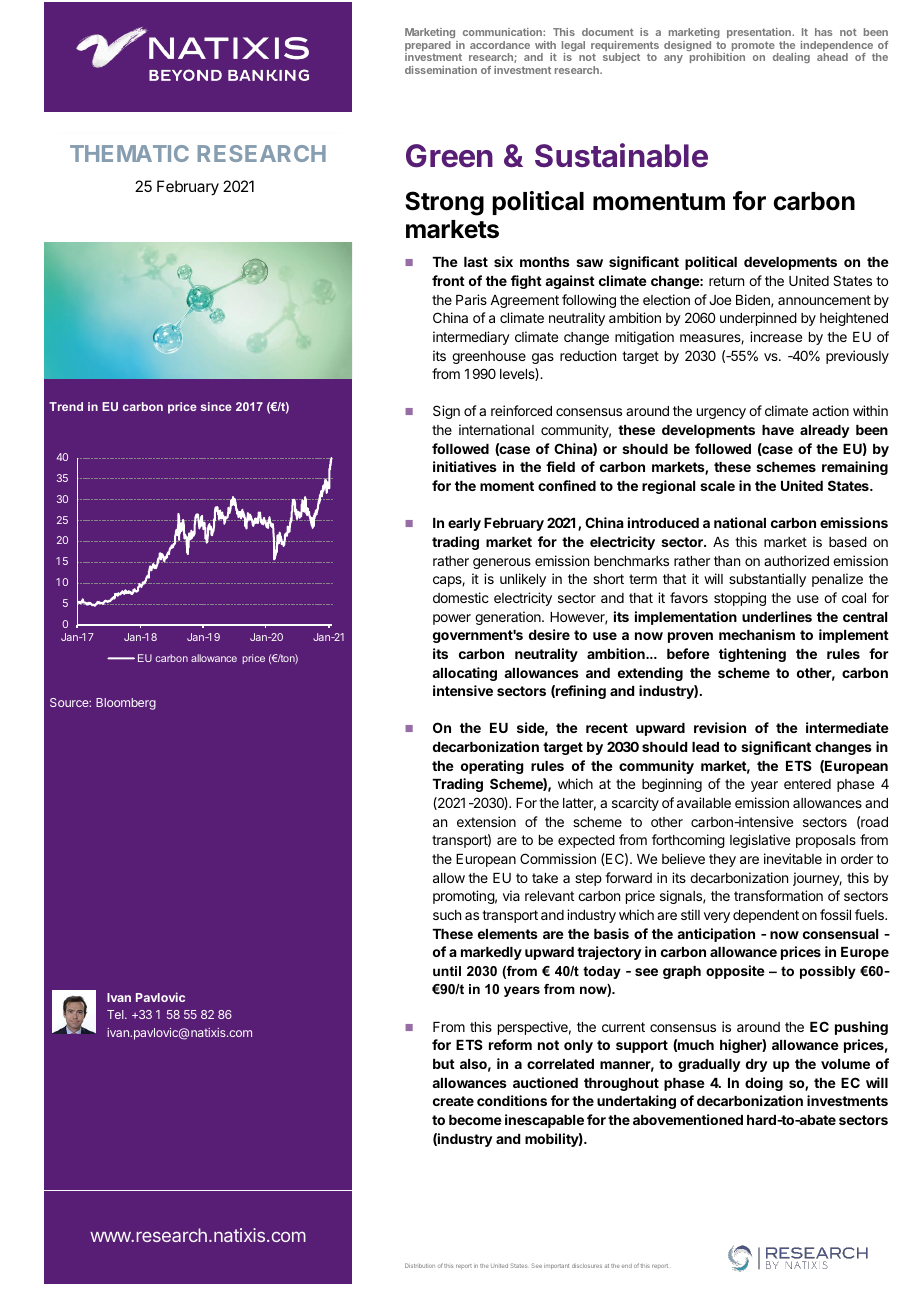 This screenshot has height=1308, width=924. What do you see at coordinates (778, 430) in the screenshot?
I see `have` at bounding box center [778, 430].
